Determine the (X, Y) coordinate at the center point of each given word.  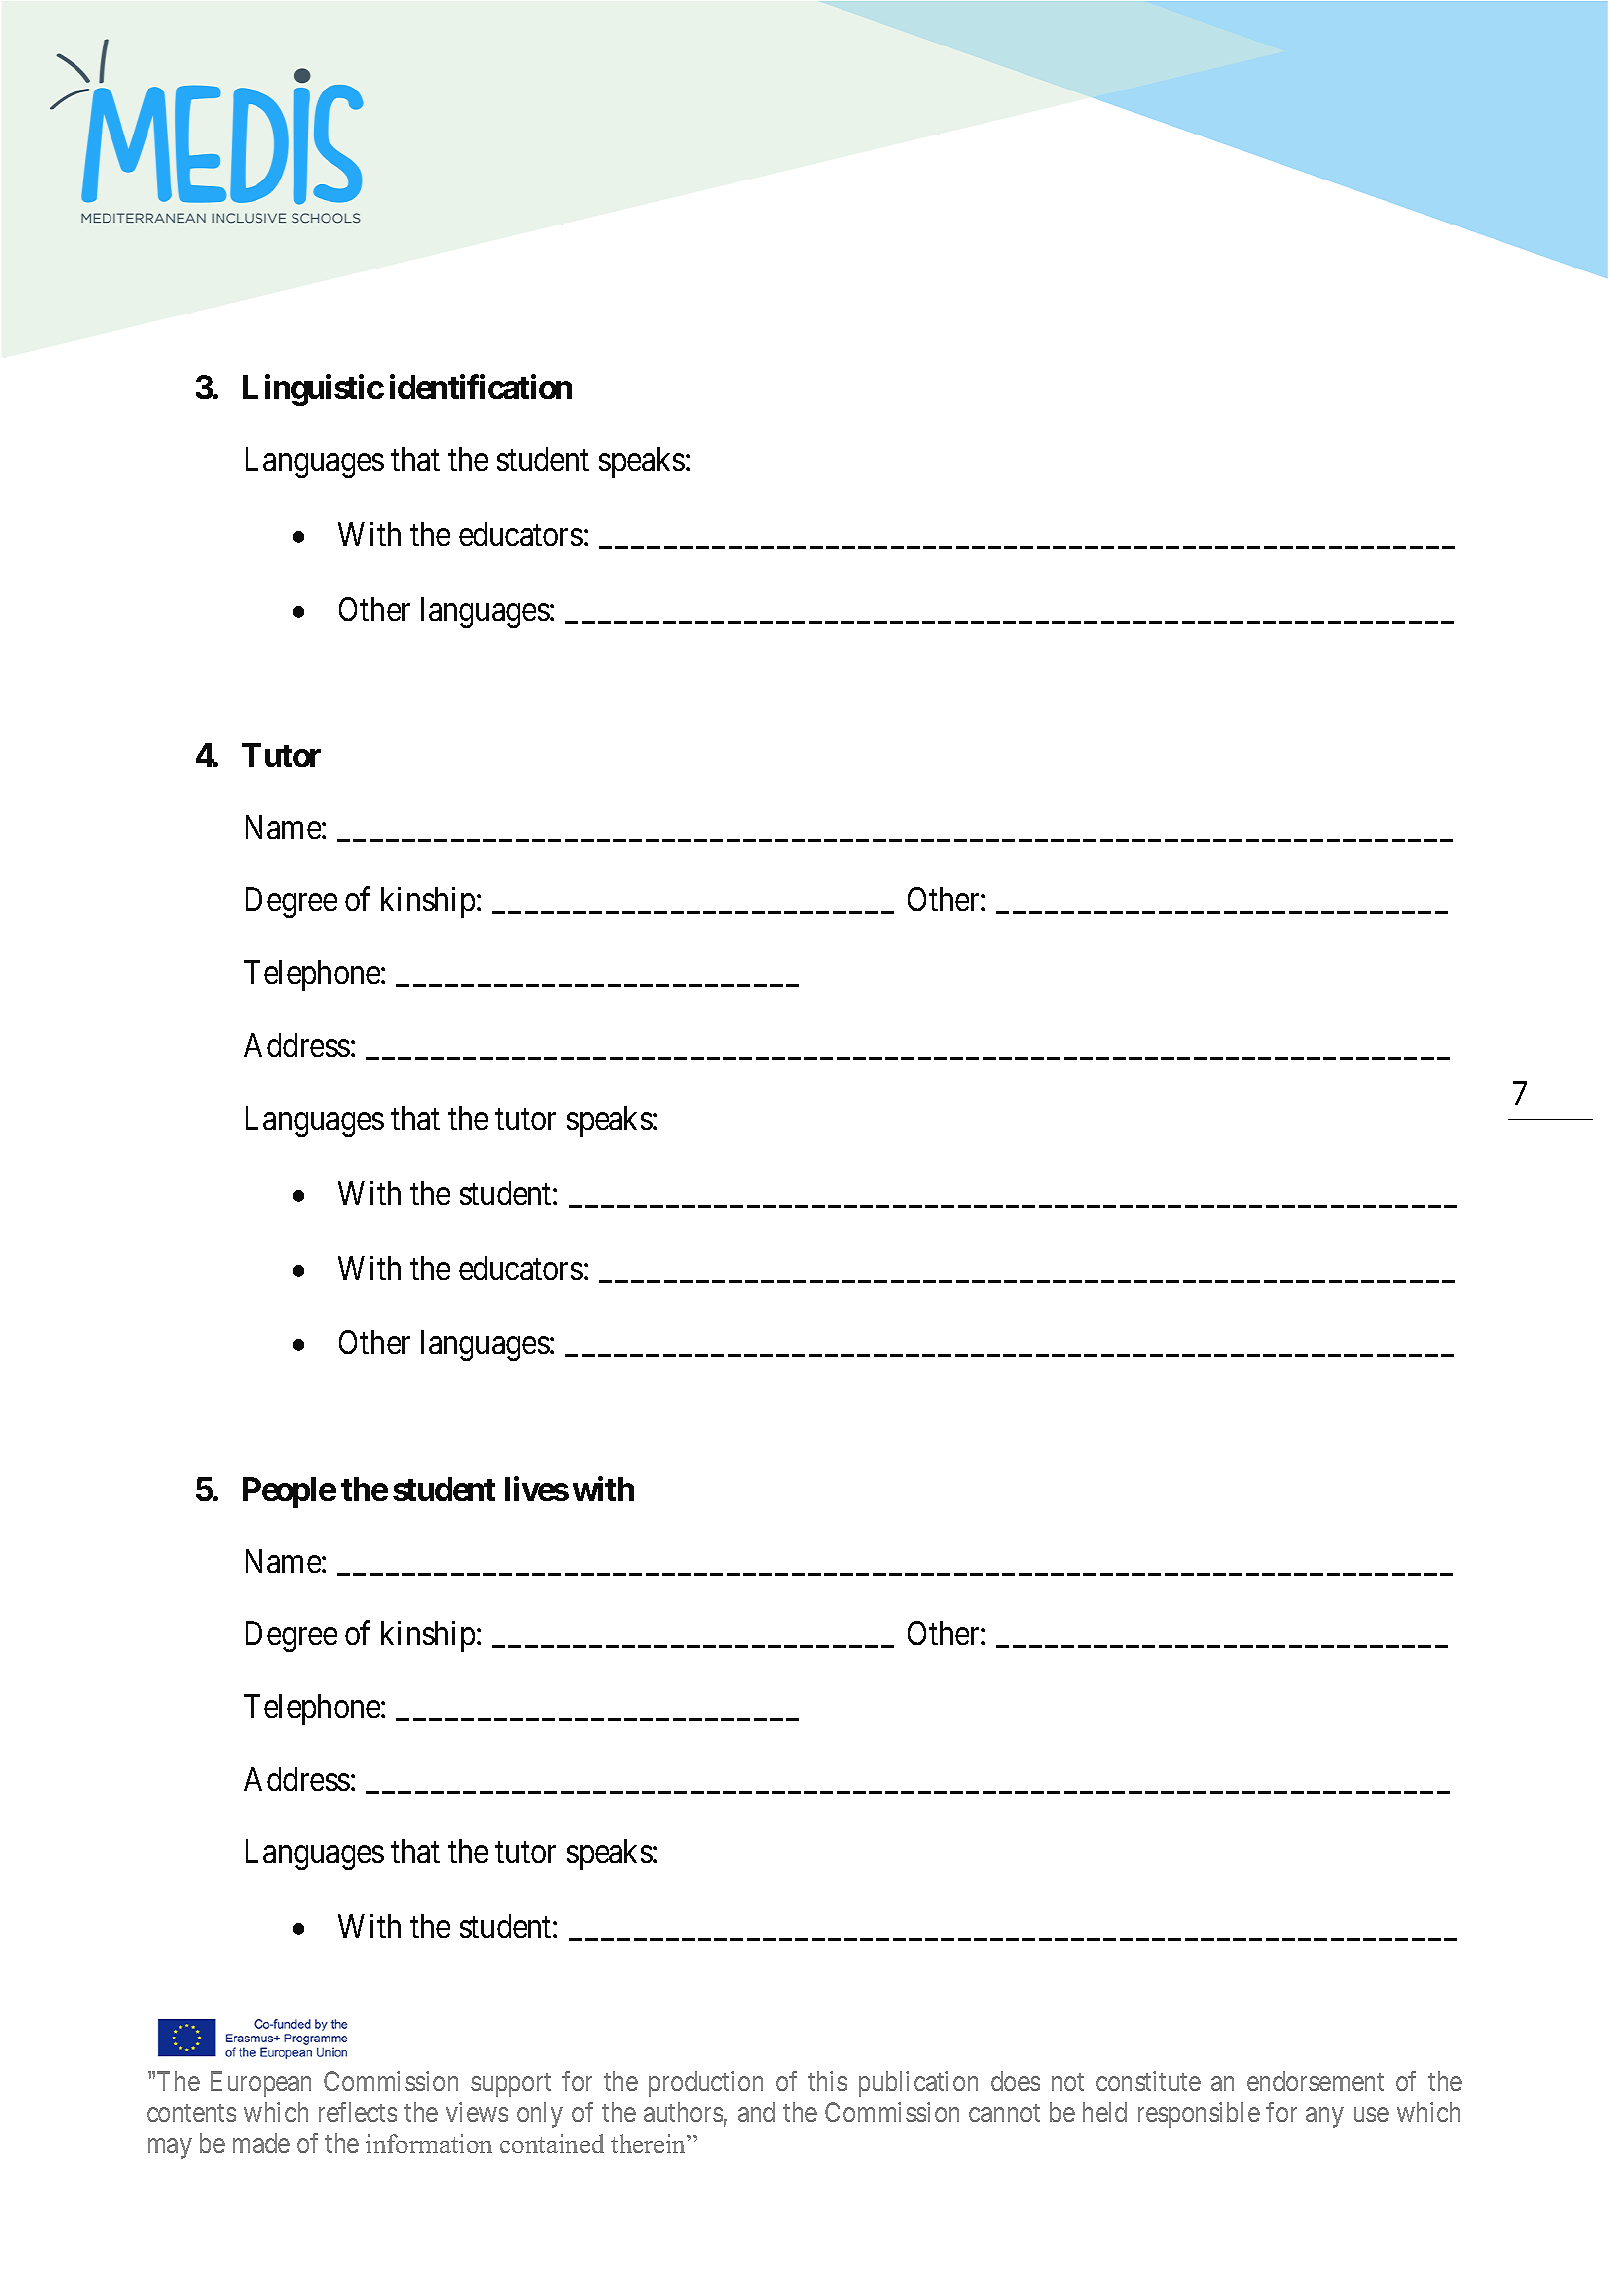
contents (191, 2113)
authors (683, 2112)
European (261, 2084)
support (511, 2085)
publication (918, 2084)
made (261, 2143)
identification (481, 386)
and (756, 2112)
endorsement (1315, 2081)
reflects (358, 2112)
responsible (1199, 2115)
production (706, 2084)
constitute (1148, 2081)
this (827, 2081)
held (1105, 2112)
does (1015, 2081)
